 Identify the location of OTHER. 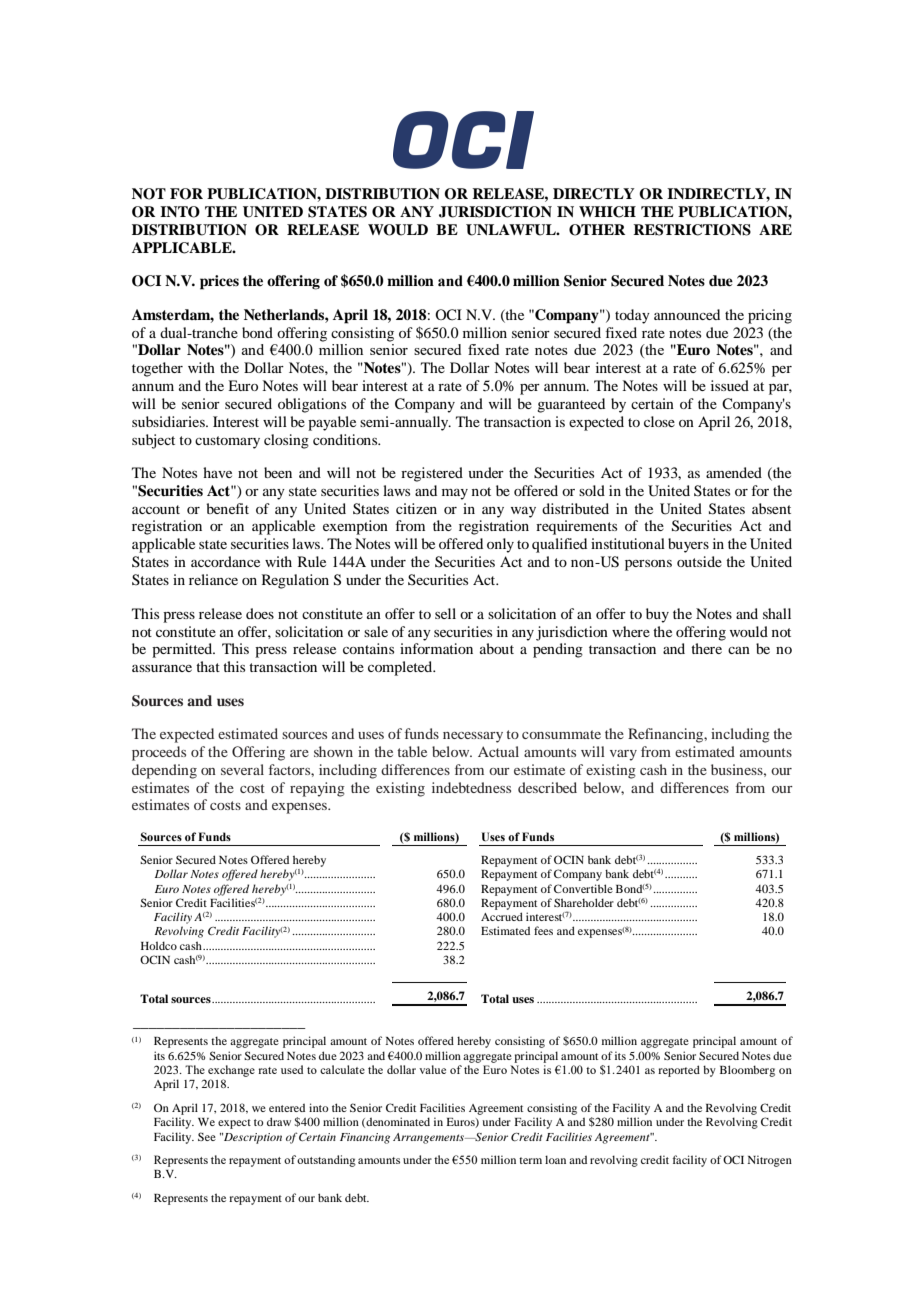
(597, 230).
